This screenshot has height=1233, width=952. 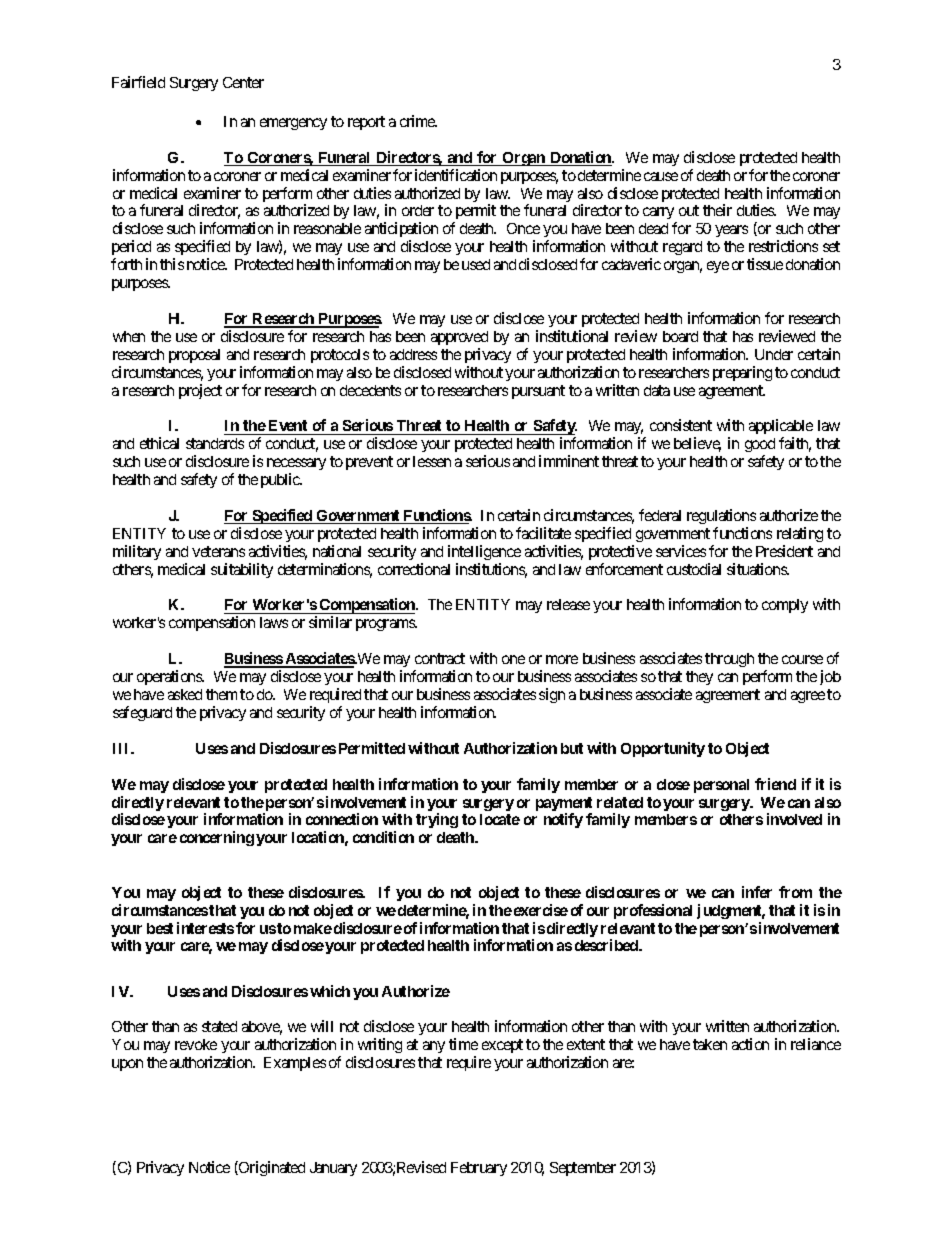 I want to click on intelligence, so click(x=484, y=552).
